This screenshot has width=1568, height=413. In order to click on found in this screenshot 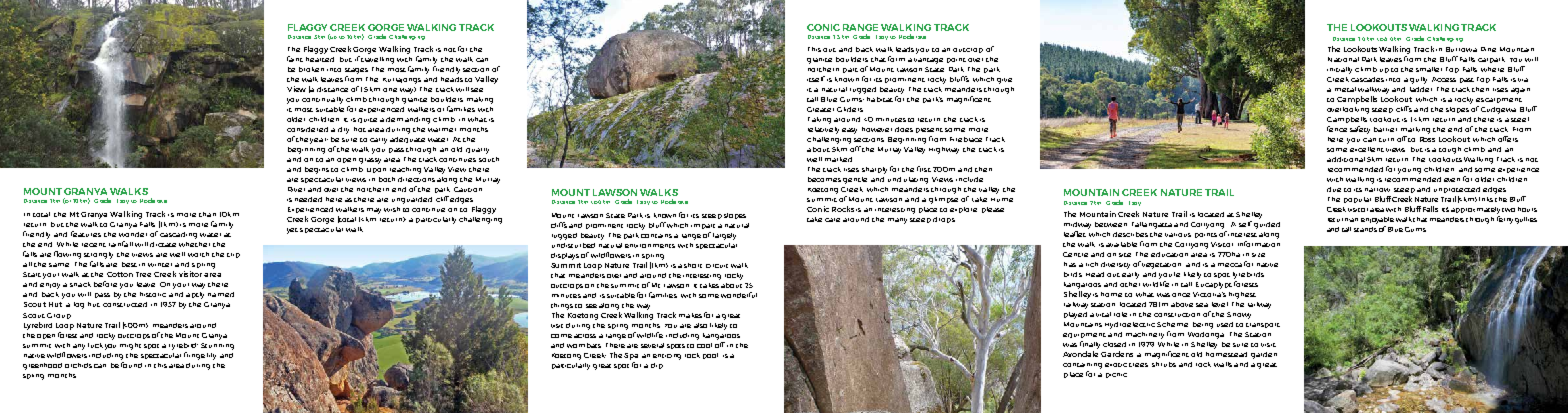, I will do `click(131, 363)`.
